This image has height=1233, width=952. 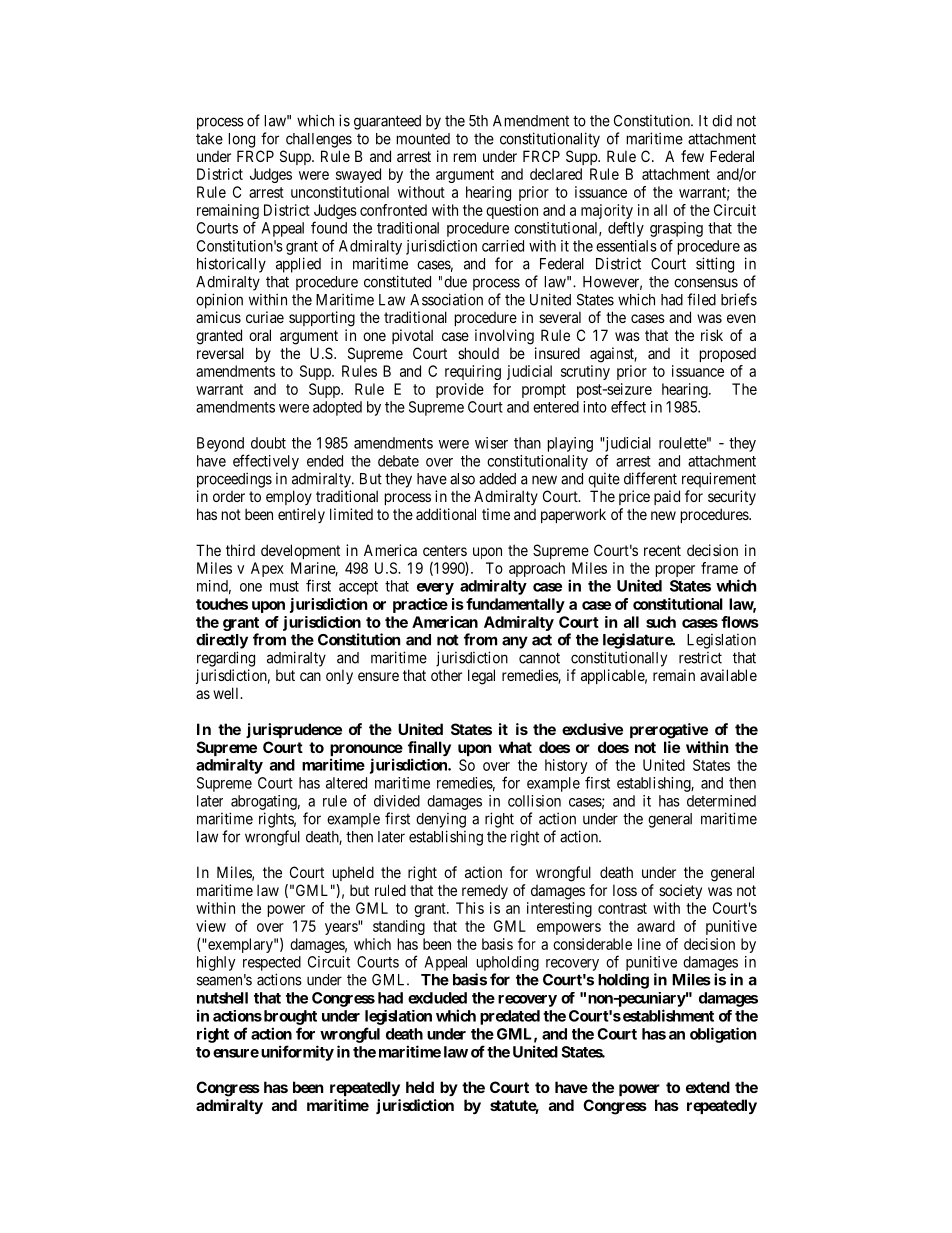 What do you see at coordinates (423, 139) in the image?
I see `mounted` at bounding box center [423, 139].
